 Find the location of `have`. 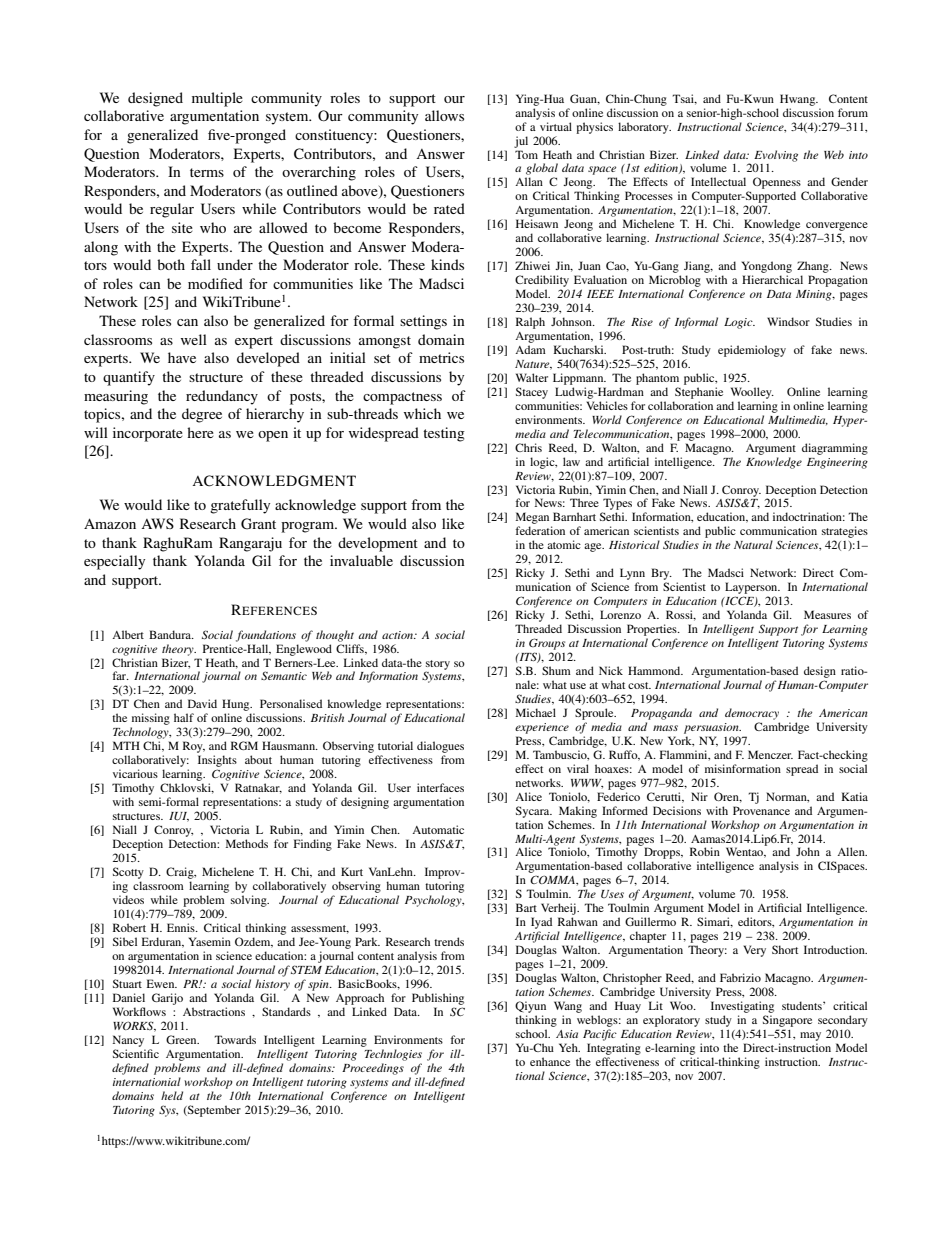

have is located at coordinates (182, 357).
